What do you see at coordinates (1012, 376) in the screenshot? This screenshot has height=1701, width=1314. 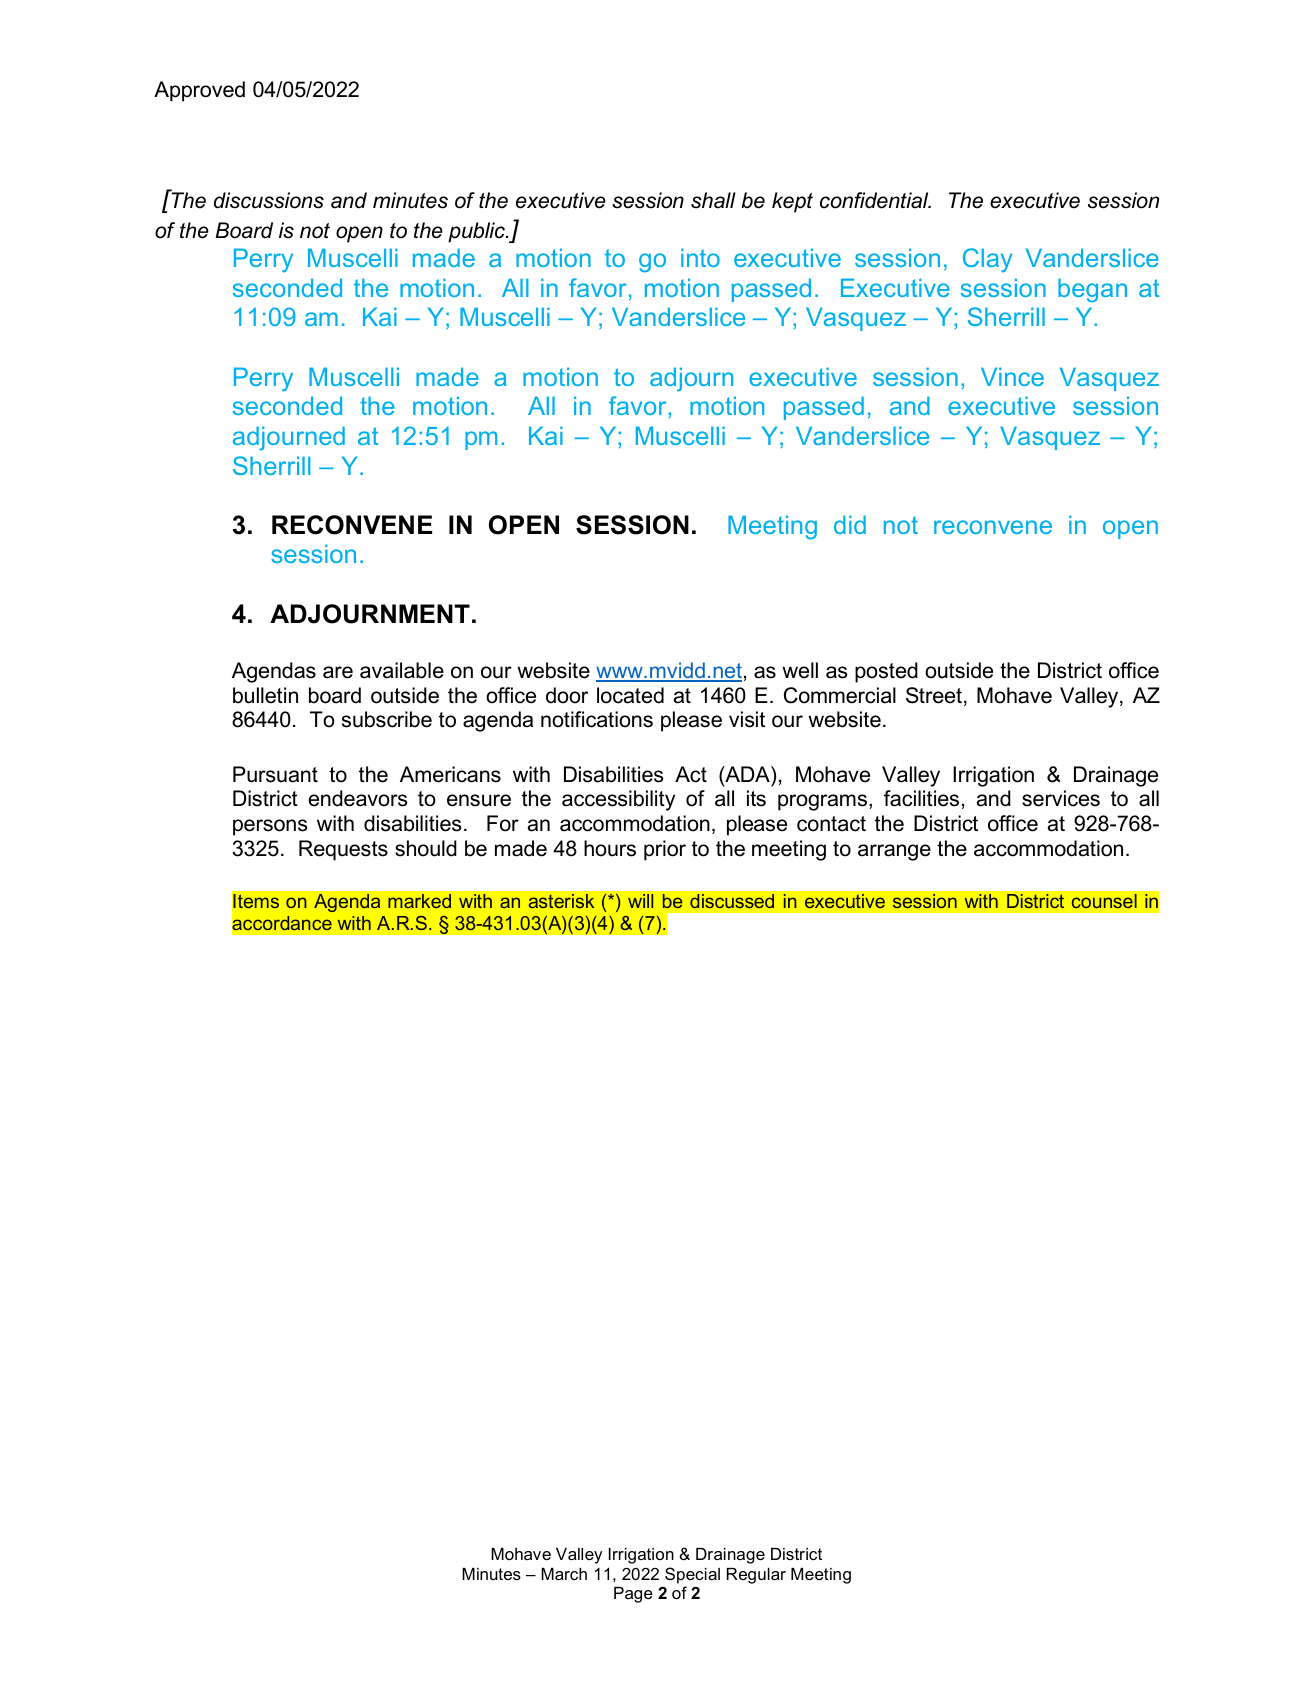 I see `Vince` at bounding box center [1012, 376].
